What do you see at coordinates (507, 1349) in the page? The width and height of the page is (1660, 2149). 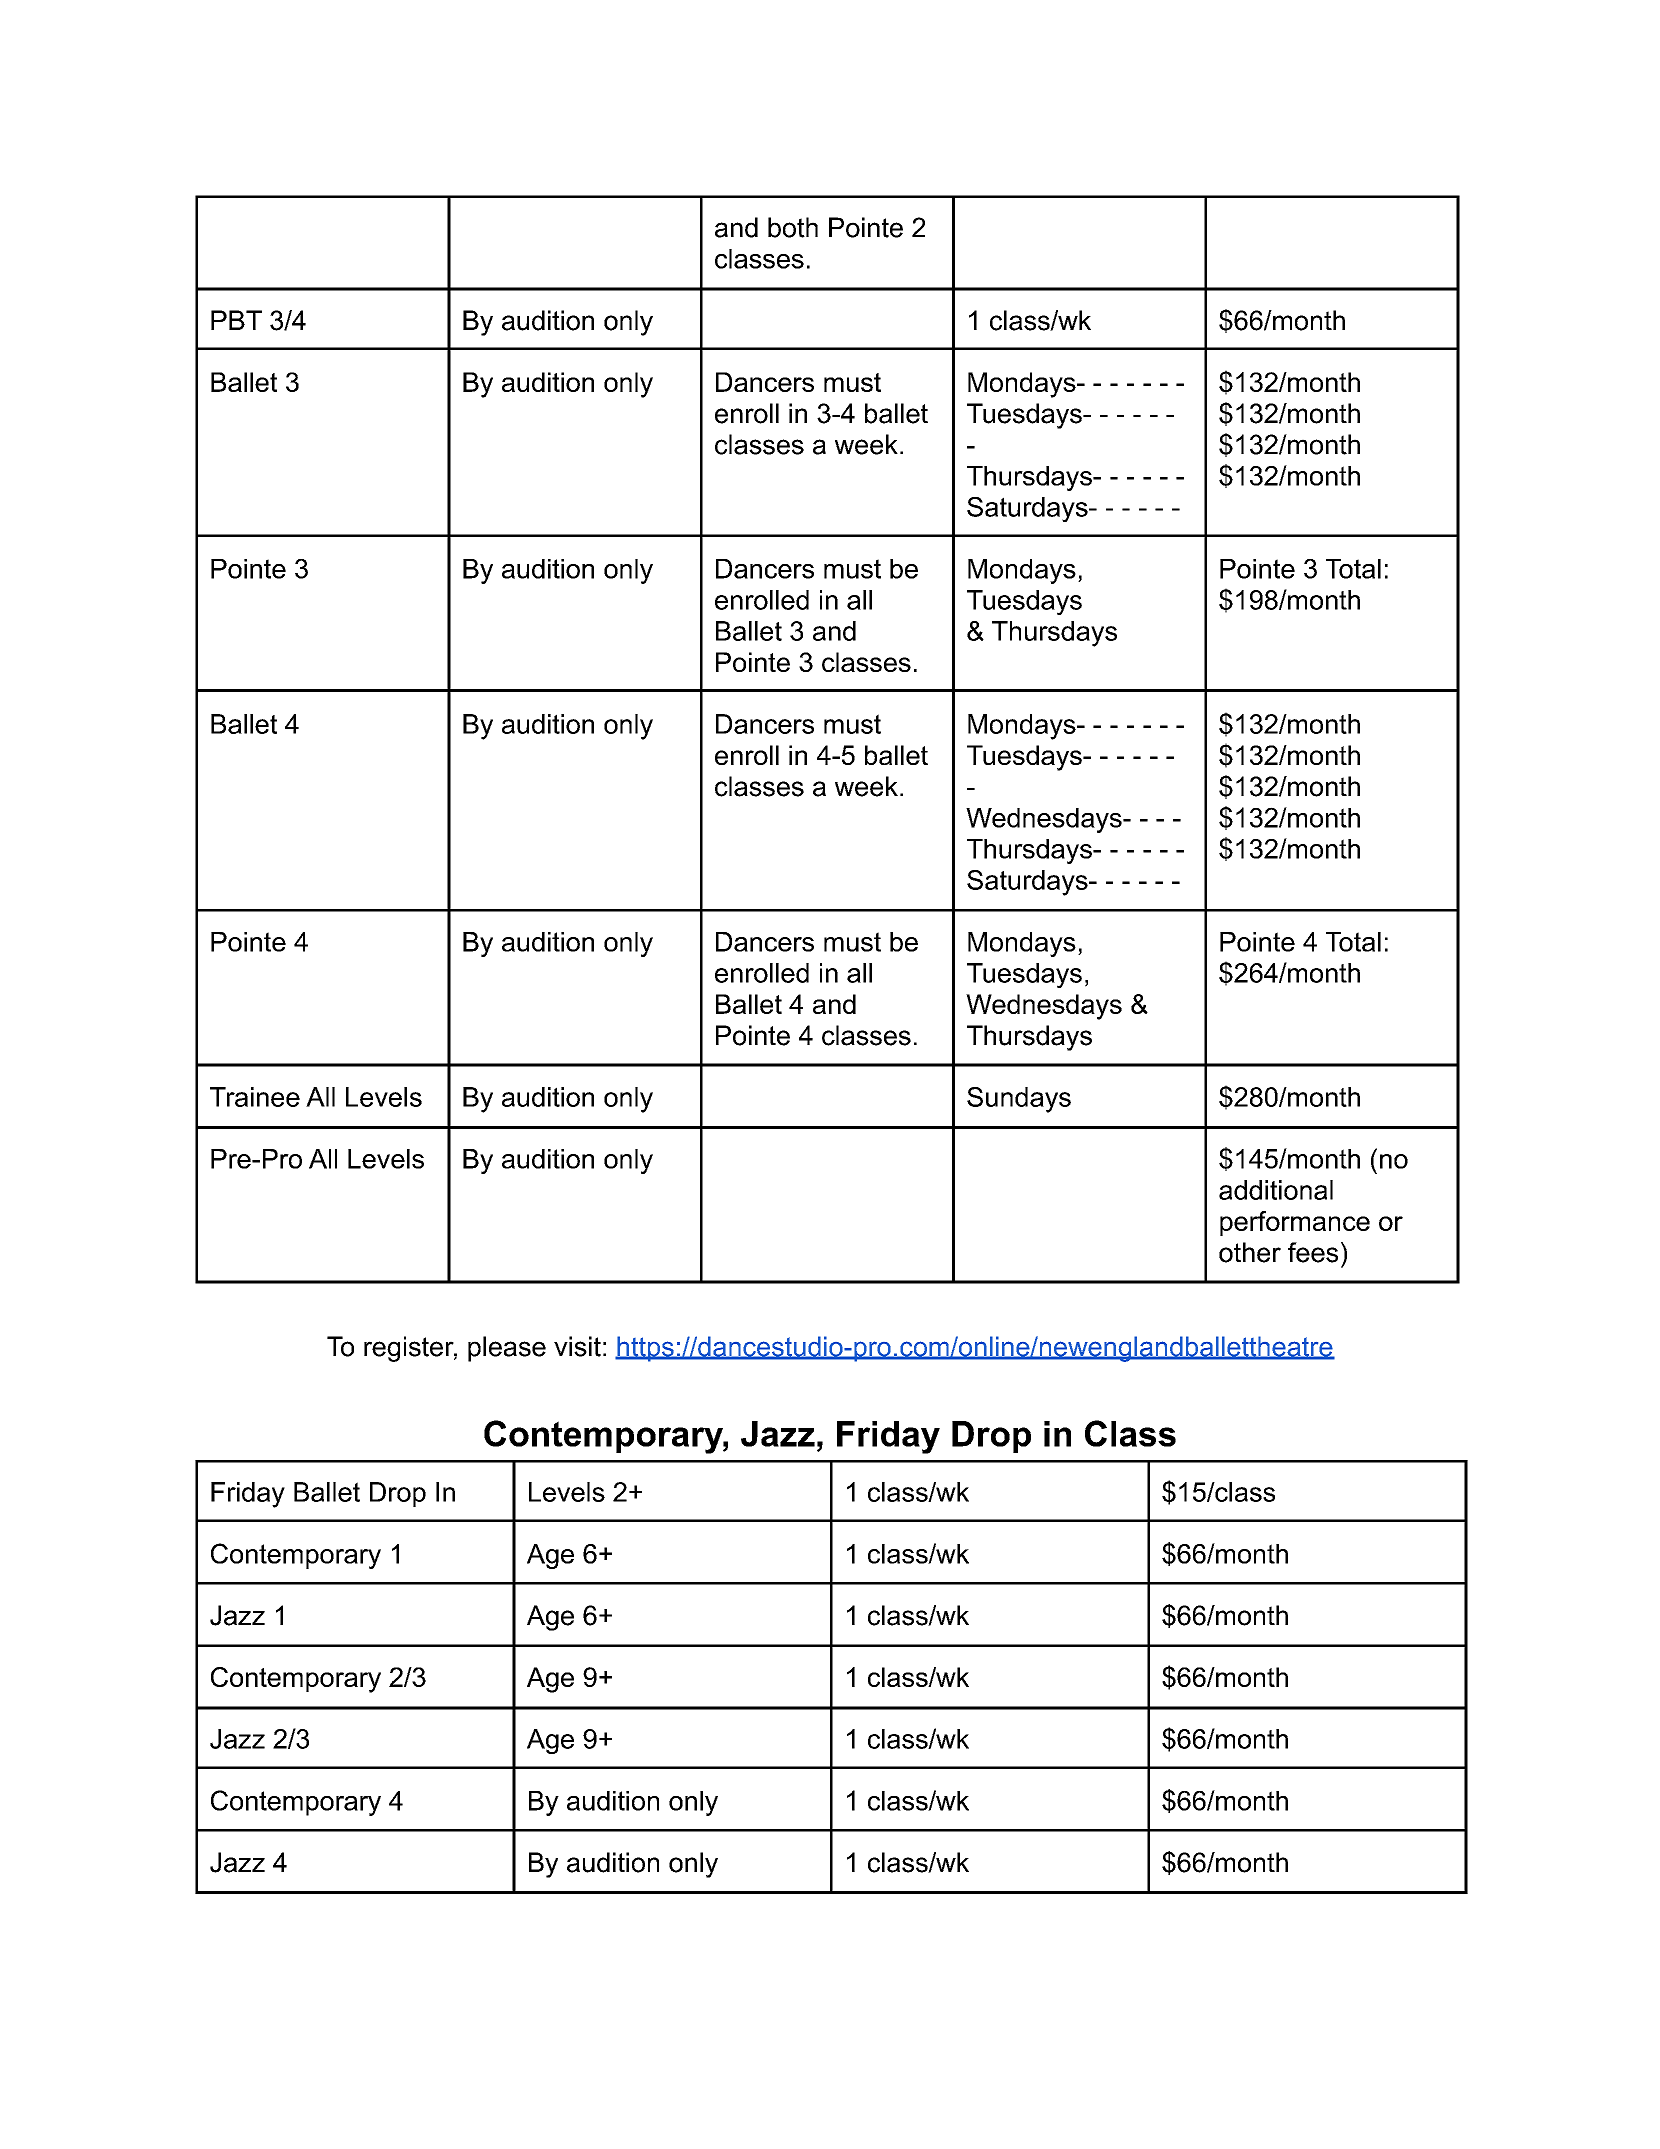 I see `please` at bounding box center [507, 1349].
